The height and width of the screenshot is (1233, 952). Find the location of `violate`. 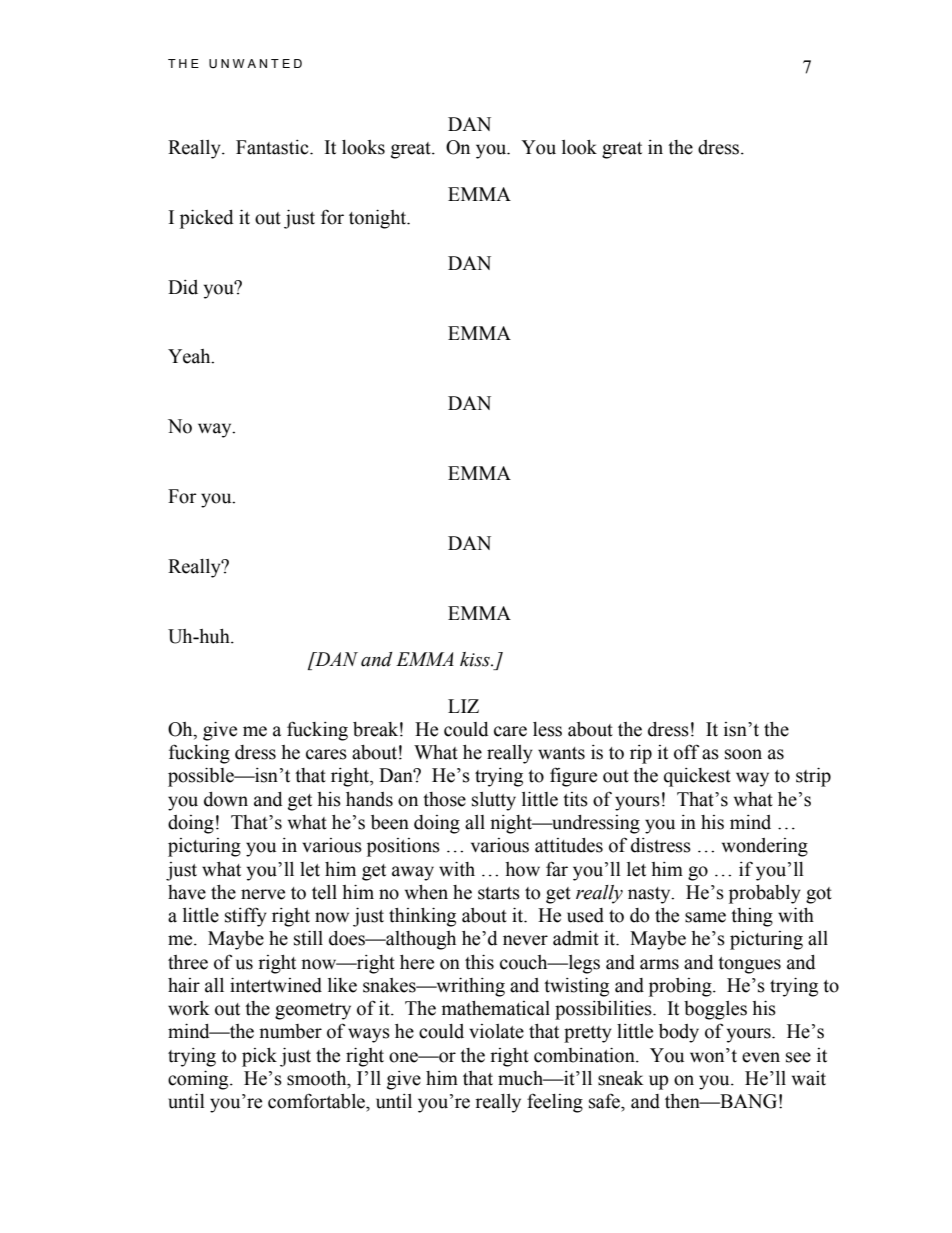

violate is located at coordinates (496, 1031).
